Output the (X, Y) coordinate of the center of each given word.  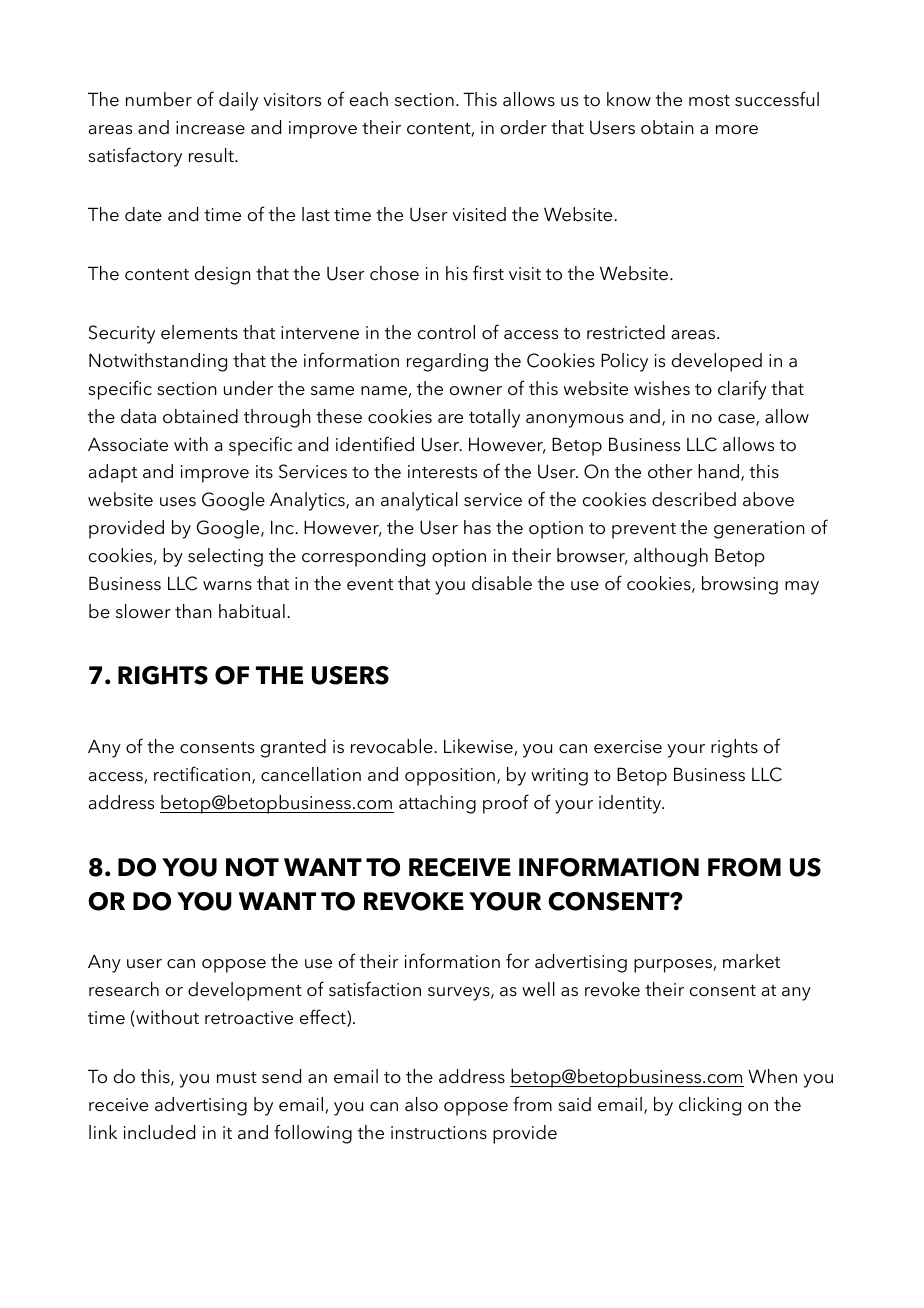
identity (631, 804)
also (421, 1104)
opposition (450, 777)
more (737, 130)
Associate (128, 444)
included (159, 1132)
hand (718, 471)
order (524, 127)
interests (442, 472)
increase (210, 128)
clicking (710, 1106)
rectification (202, 774)
